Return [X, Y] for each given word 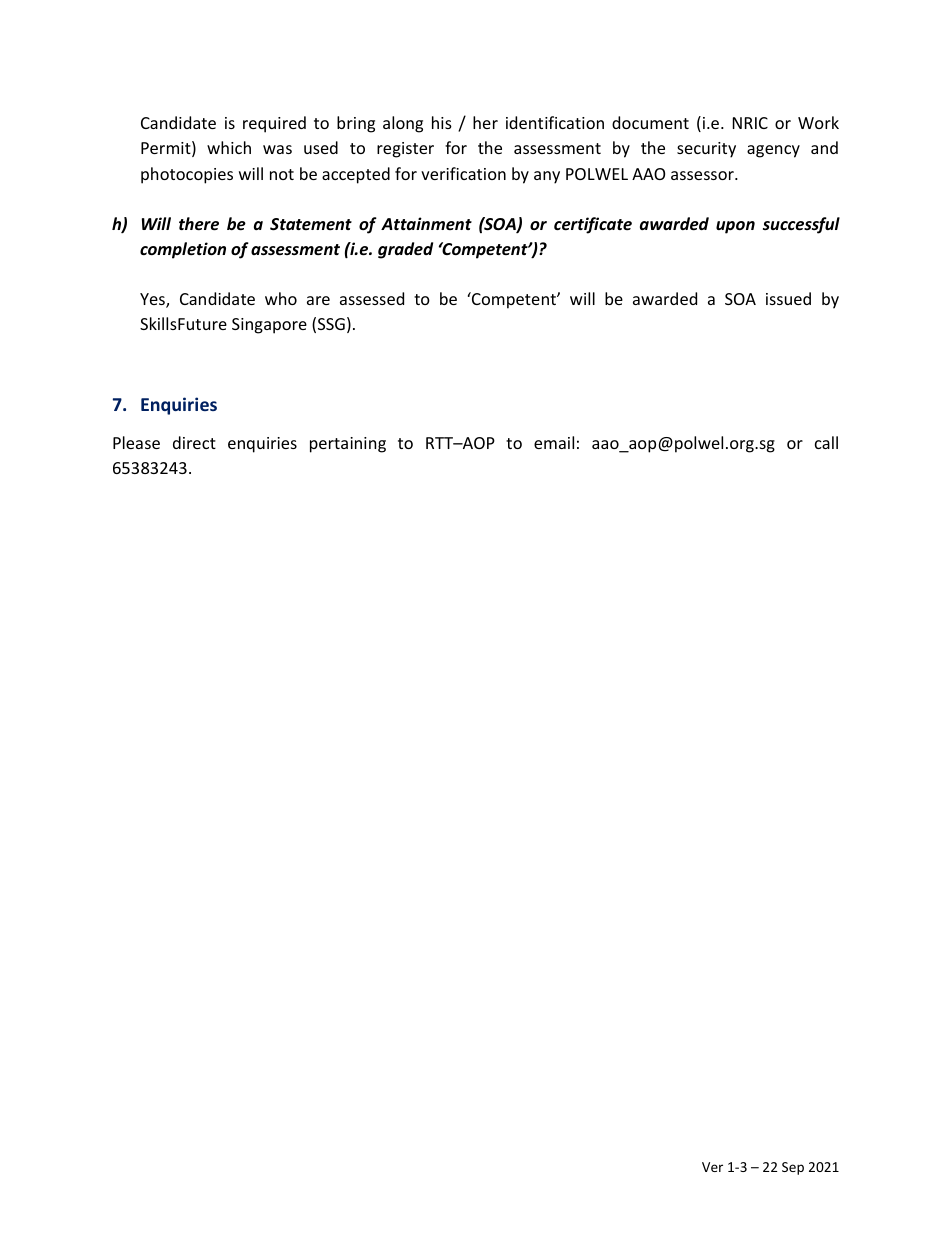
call [826, 442]
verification [463, 173]
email [554, 442]
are [318, 300]
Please [136, 442]
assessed [372, 298]
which [229, 147]
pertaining [348, 445]
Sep [793, 1168]
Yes [153, 300]
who [281, 298]
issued [788, 298]
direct [194, 442]
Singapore [269, 326]
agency [773, 151]
